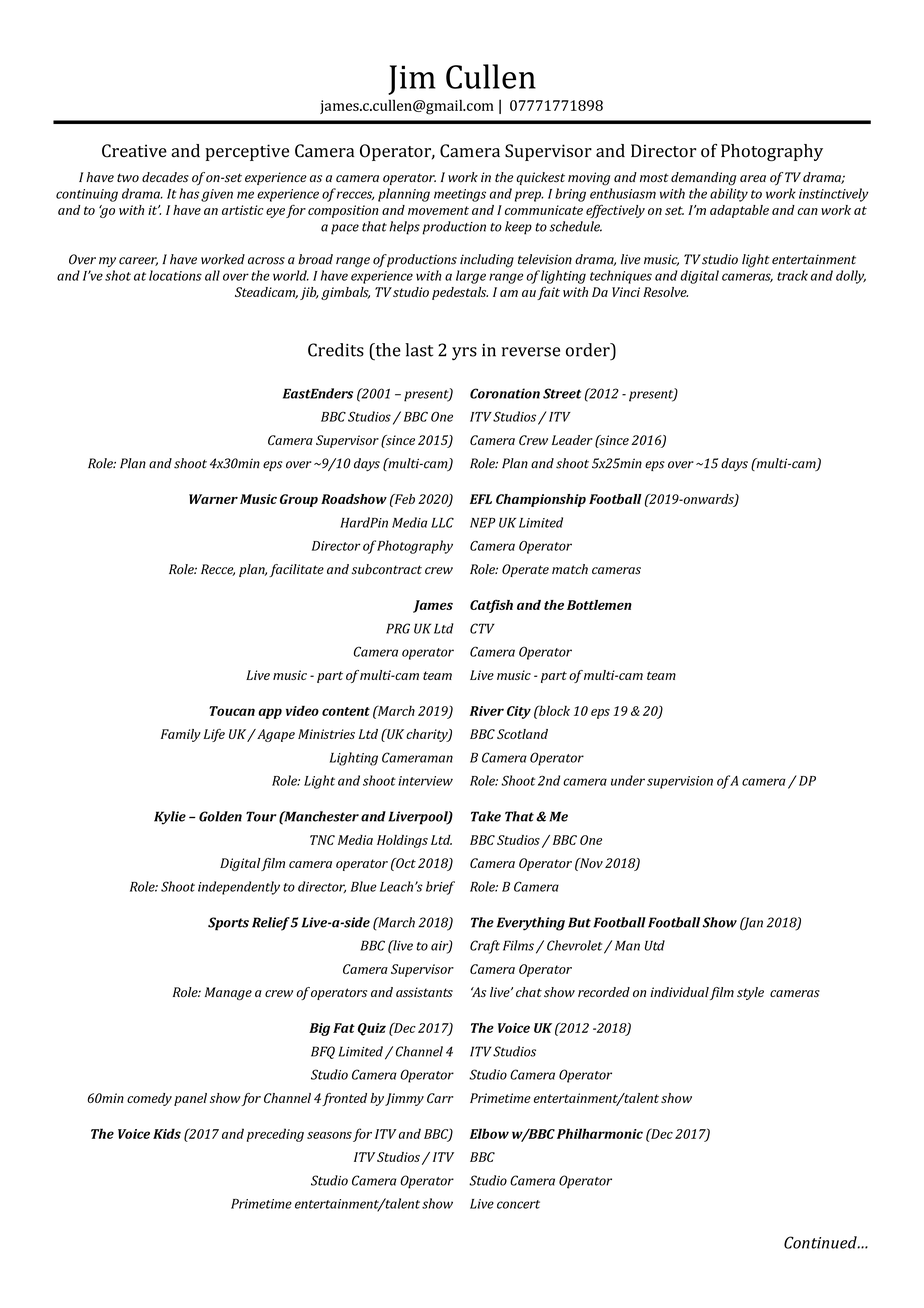  Describe the element at coordinates (750, 993) in the document. I see `style` at that location.
